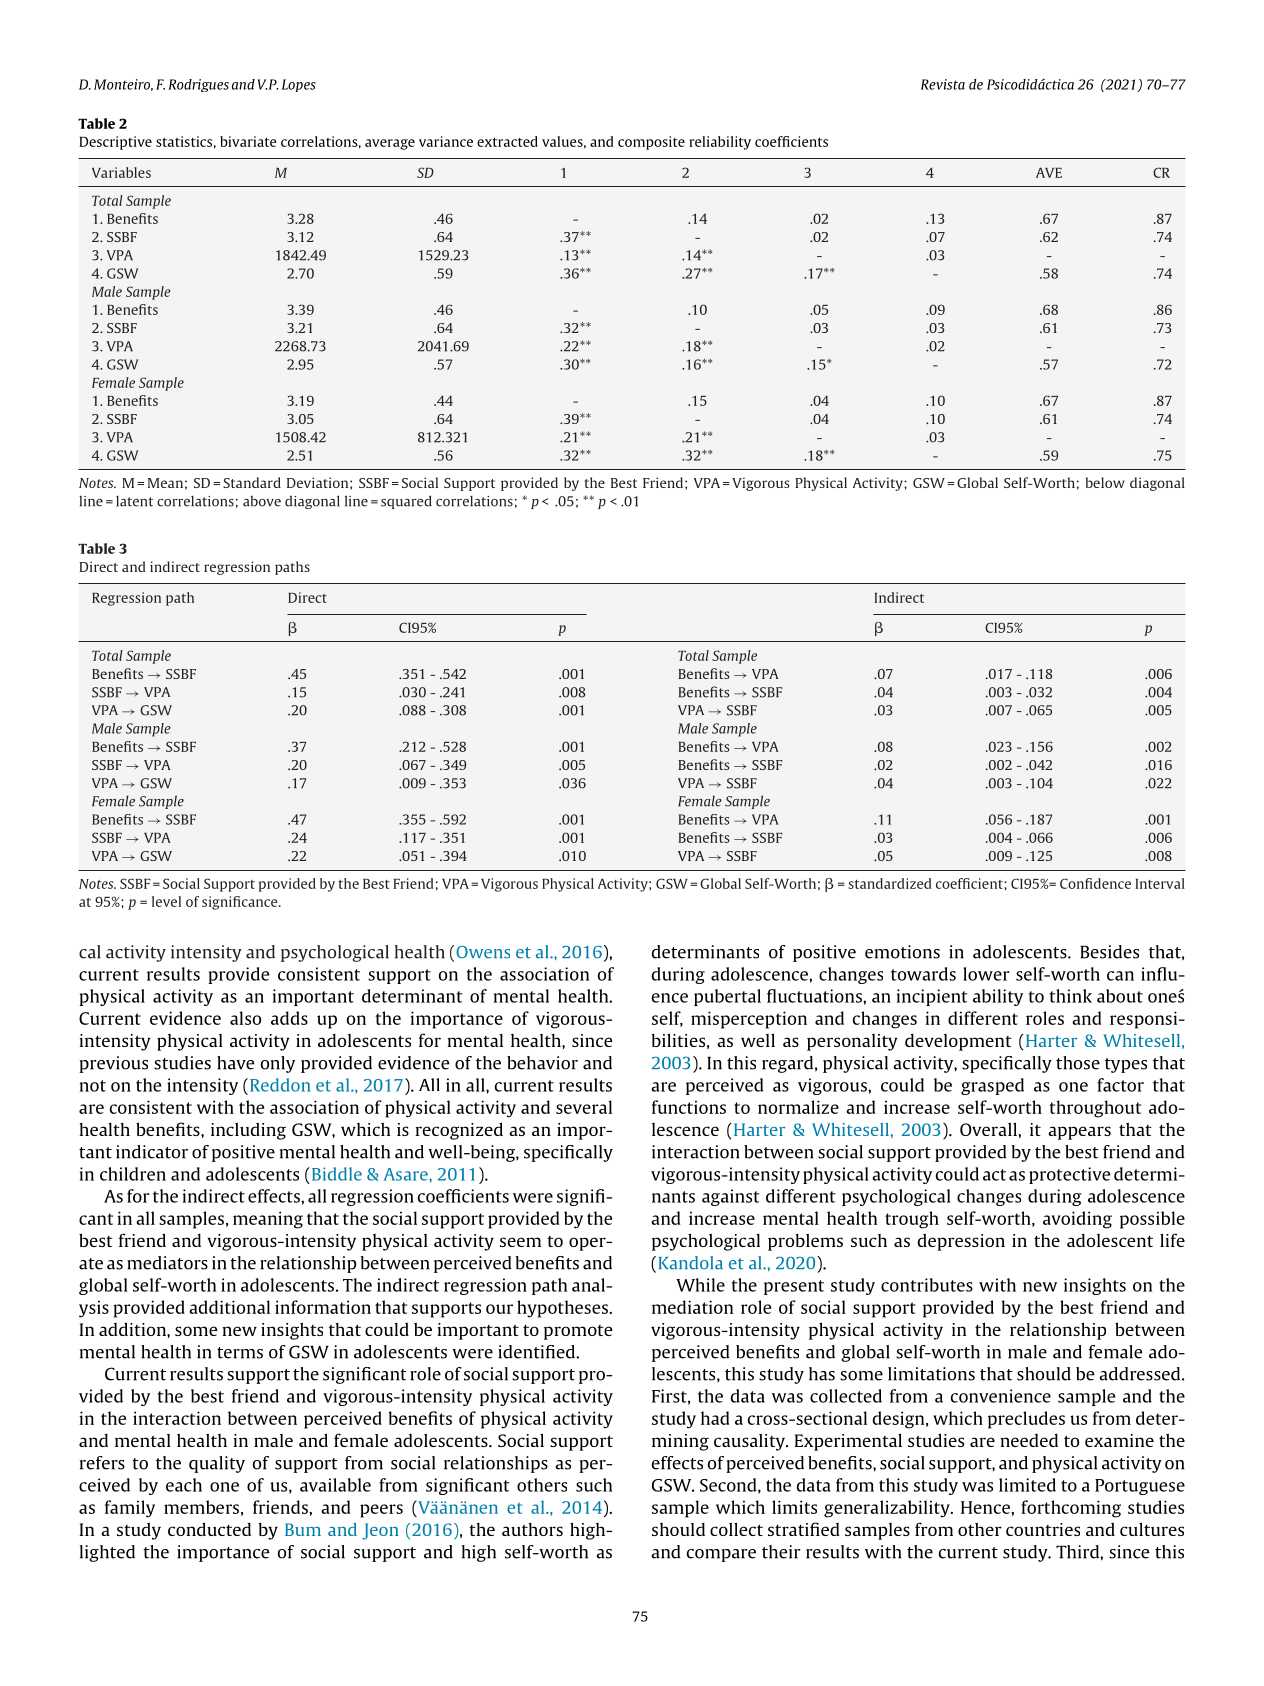 This screenshot has height=1686, width=1264. I want to click on conducted, so click(209, 1529).
